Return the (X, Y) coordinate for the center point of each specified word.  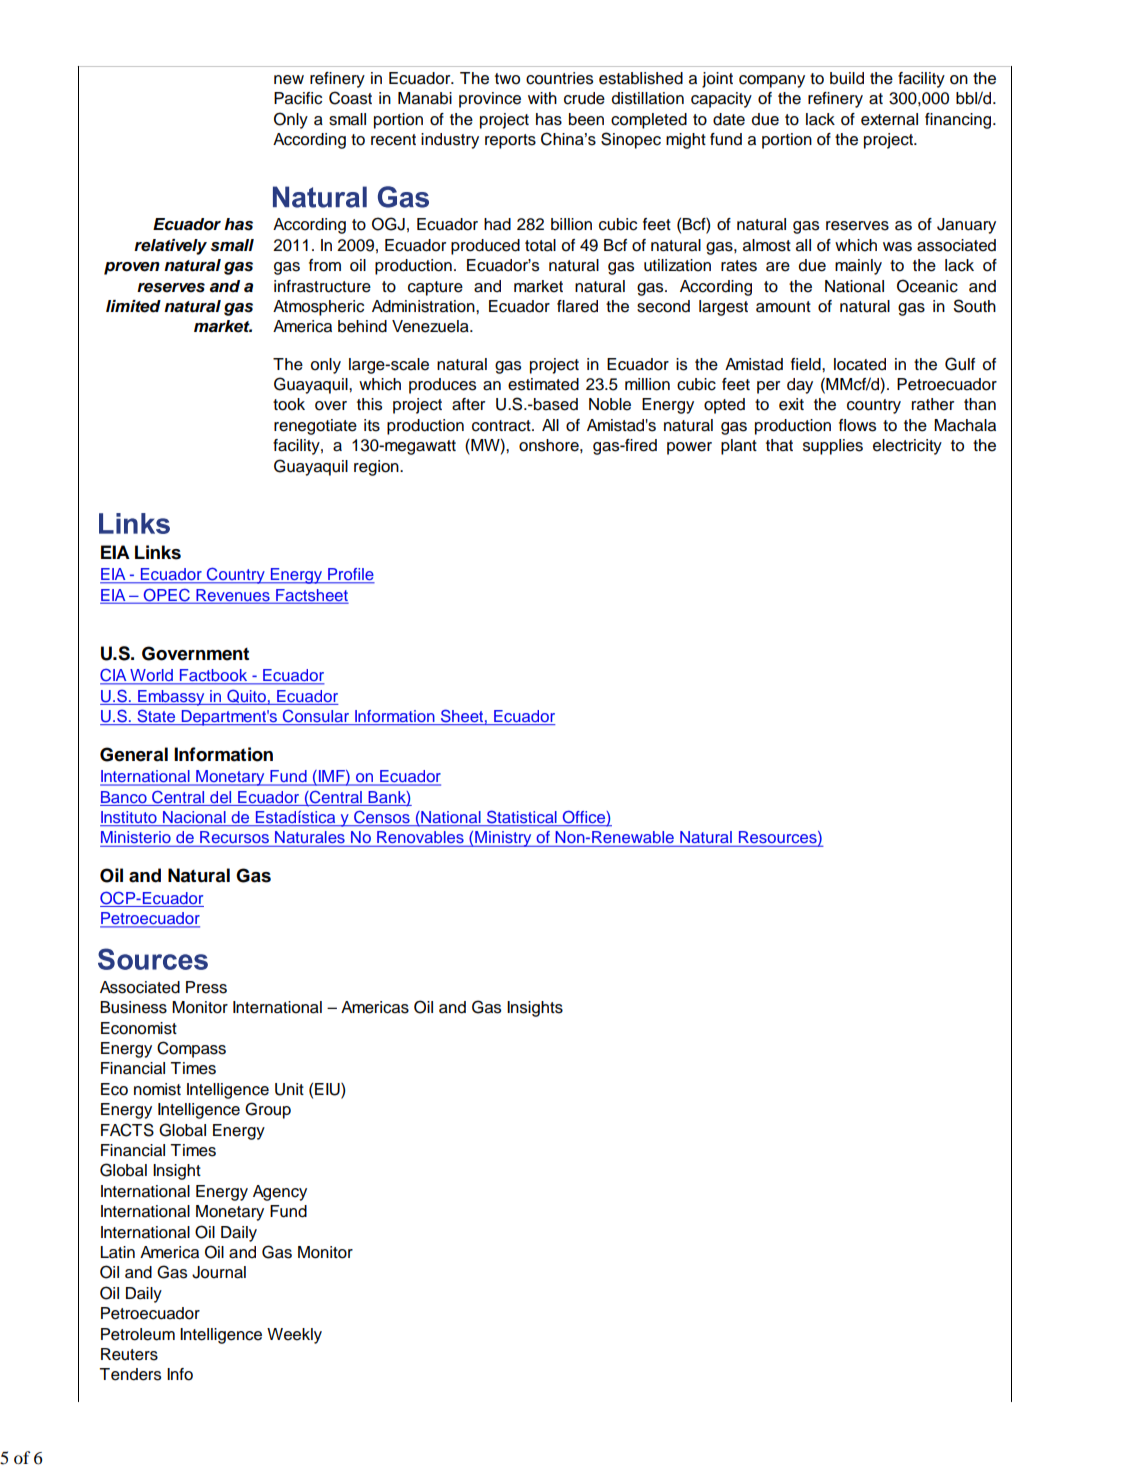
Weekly (294, 1336)
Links (158, 552)
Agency (280, 1193)
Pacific (298, 98)
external (889, 119)
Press (206, 987)
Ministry (503, 839)
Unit (289, 1089)
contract (502, 426)
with (542, 98)
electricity (907, 447)
